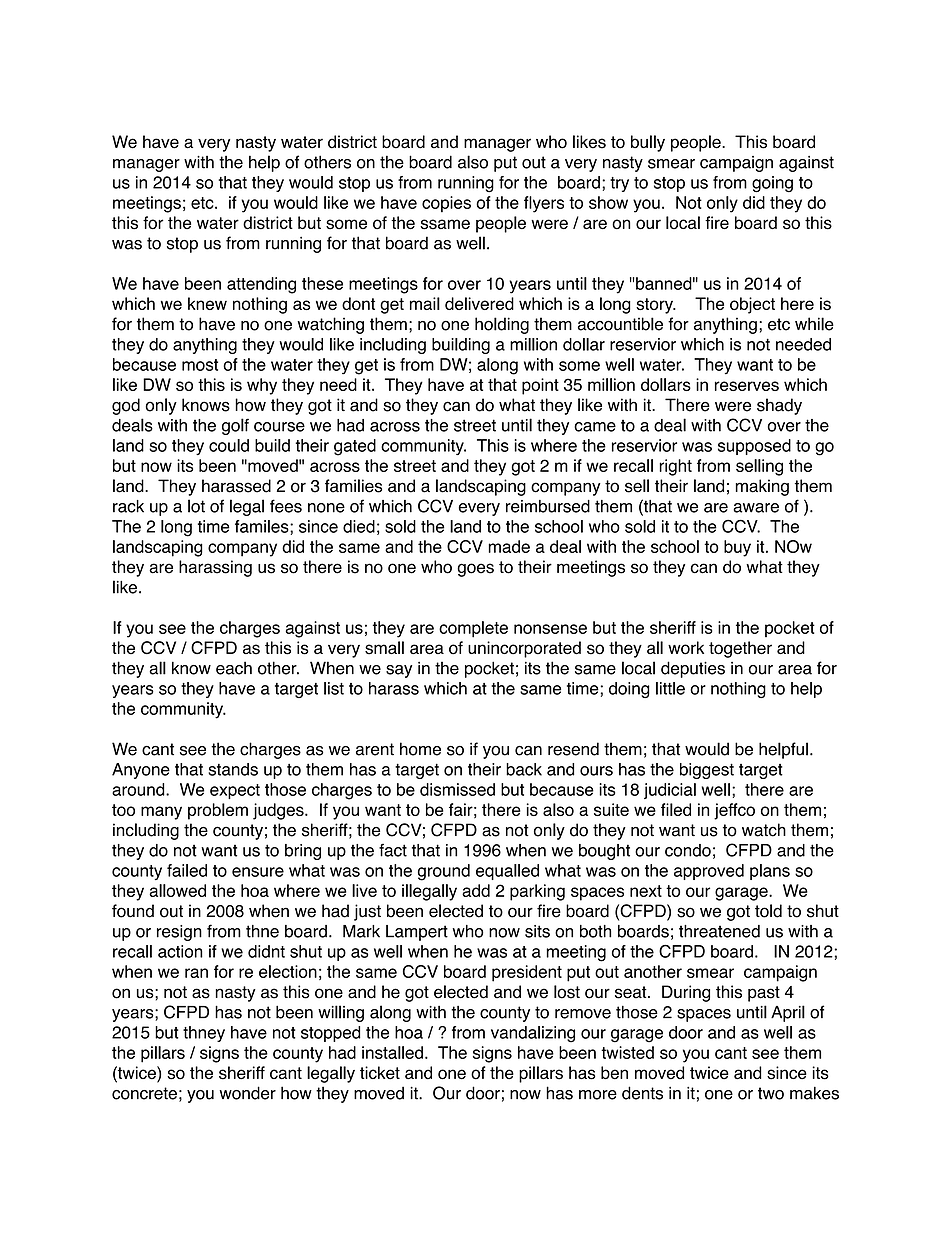 Image resolution: width=952 pixels, height=1233 pixels. I want to click on copies, so click(446, 204).
